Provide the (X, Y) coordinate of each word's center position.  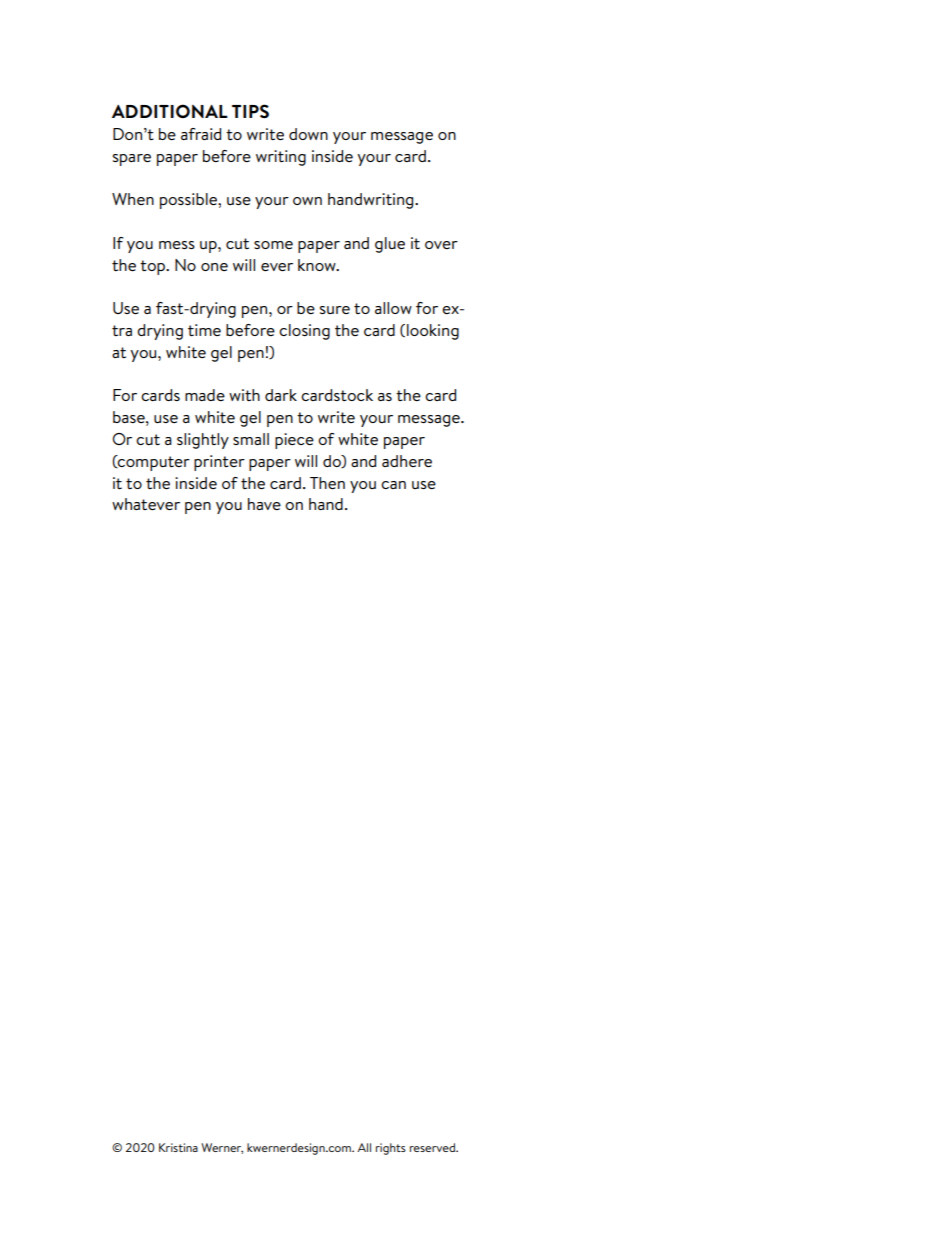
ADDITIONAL (170, 111)
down (308, 134)
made (205, 395)
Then (327, 483)
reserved (433, 1147)
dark (281, 395)
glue (390, 245)
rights (391, 1149)
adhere (407, 461)
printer (219, 463)
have (264, 504)
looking (433, 332)
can (393, 485)
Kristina (178, 1147)
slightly (203, 441)
